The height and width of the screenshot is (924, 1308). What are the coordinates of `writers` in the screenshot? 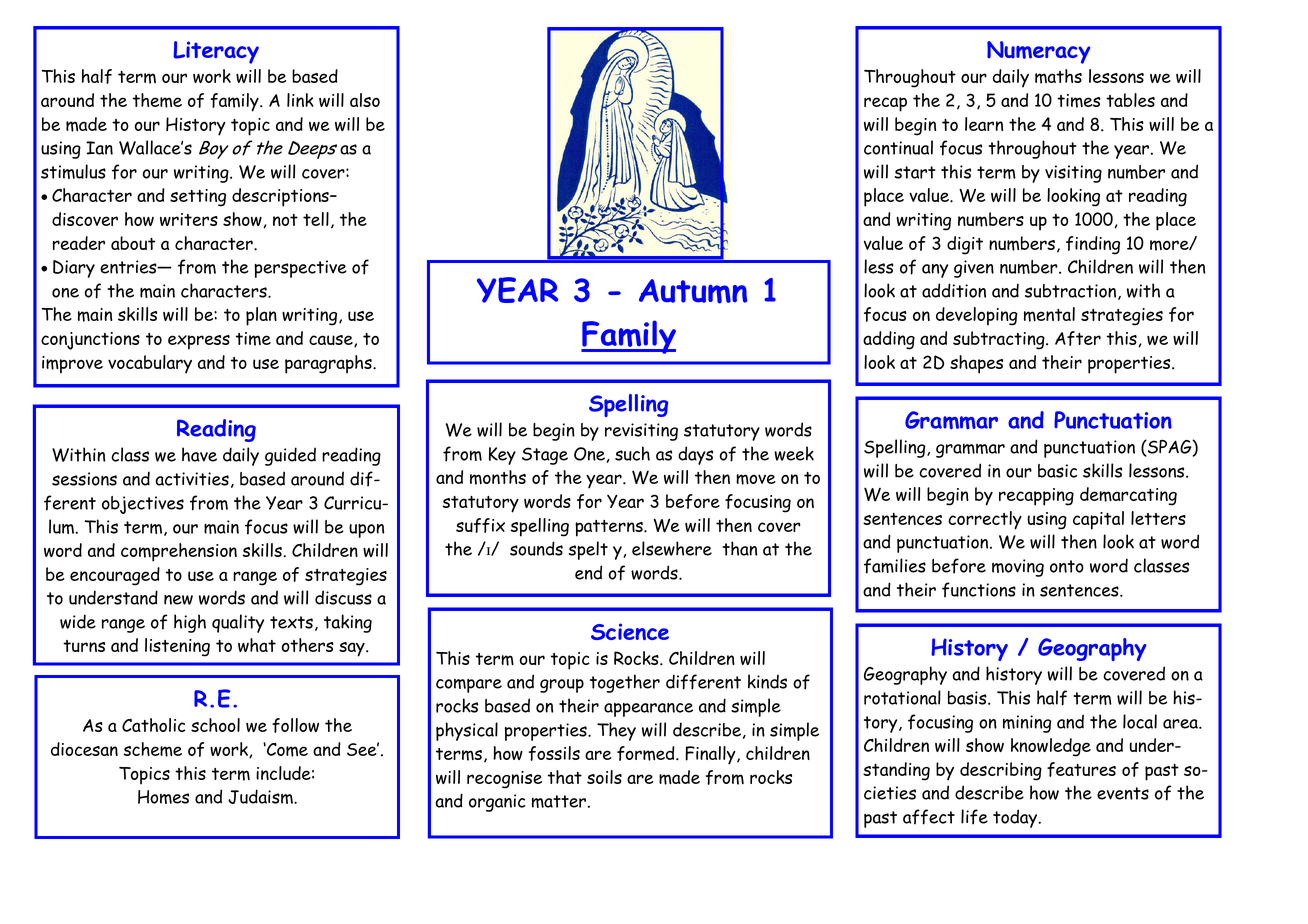 It's located at (189, 219).
